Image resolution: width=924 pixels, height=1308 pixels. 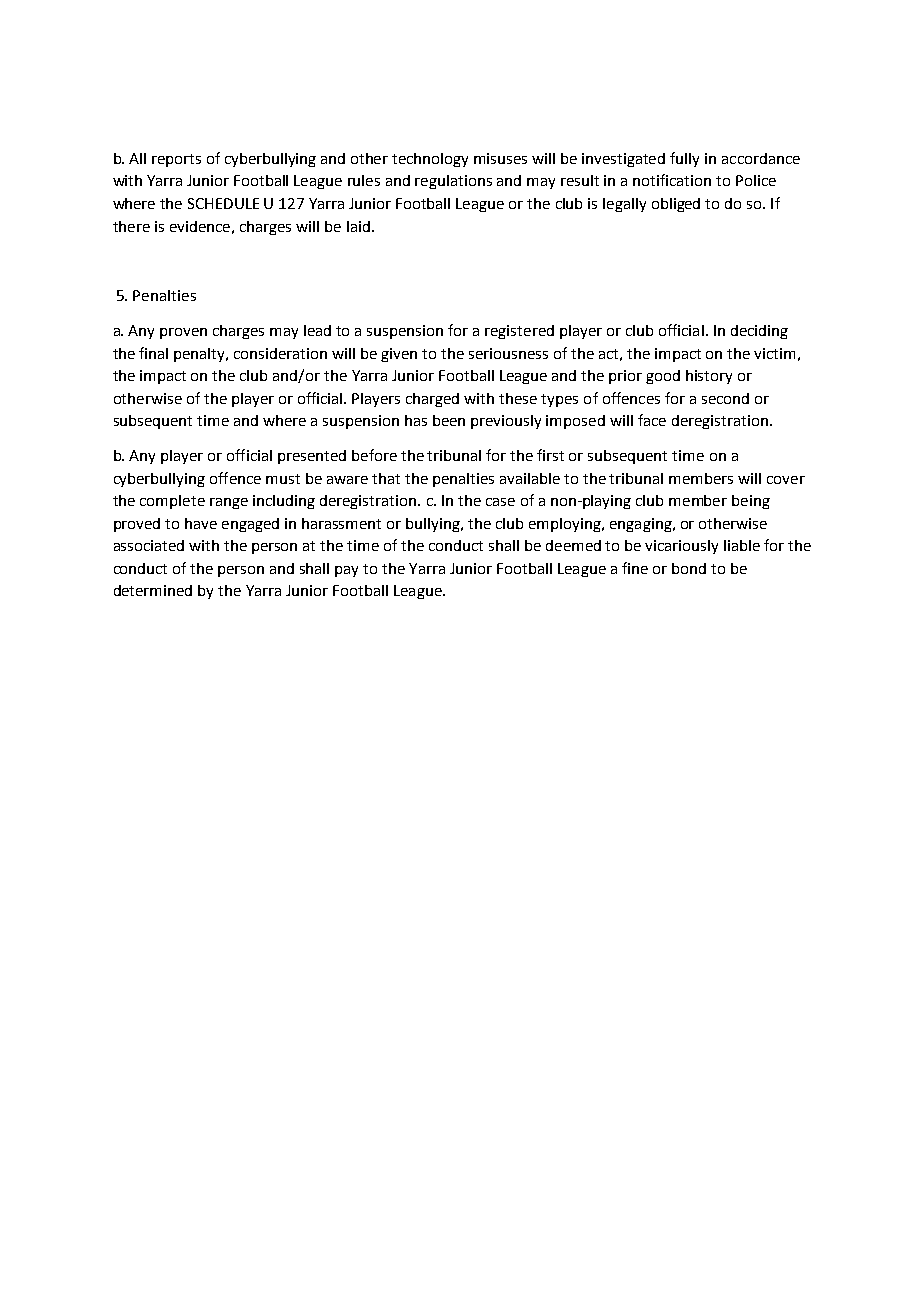 I want to click on presented, so click(x=312, y=457).
